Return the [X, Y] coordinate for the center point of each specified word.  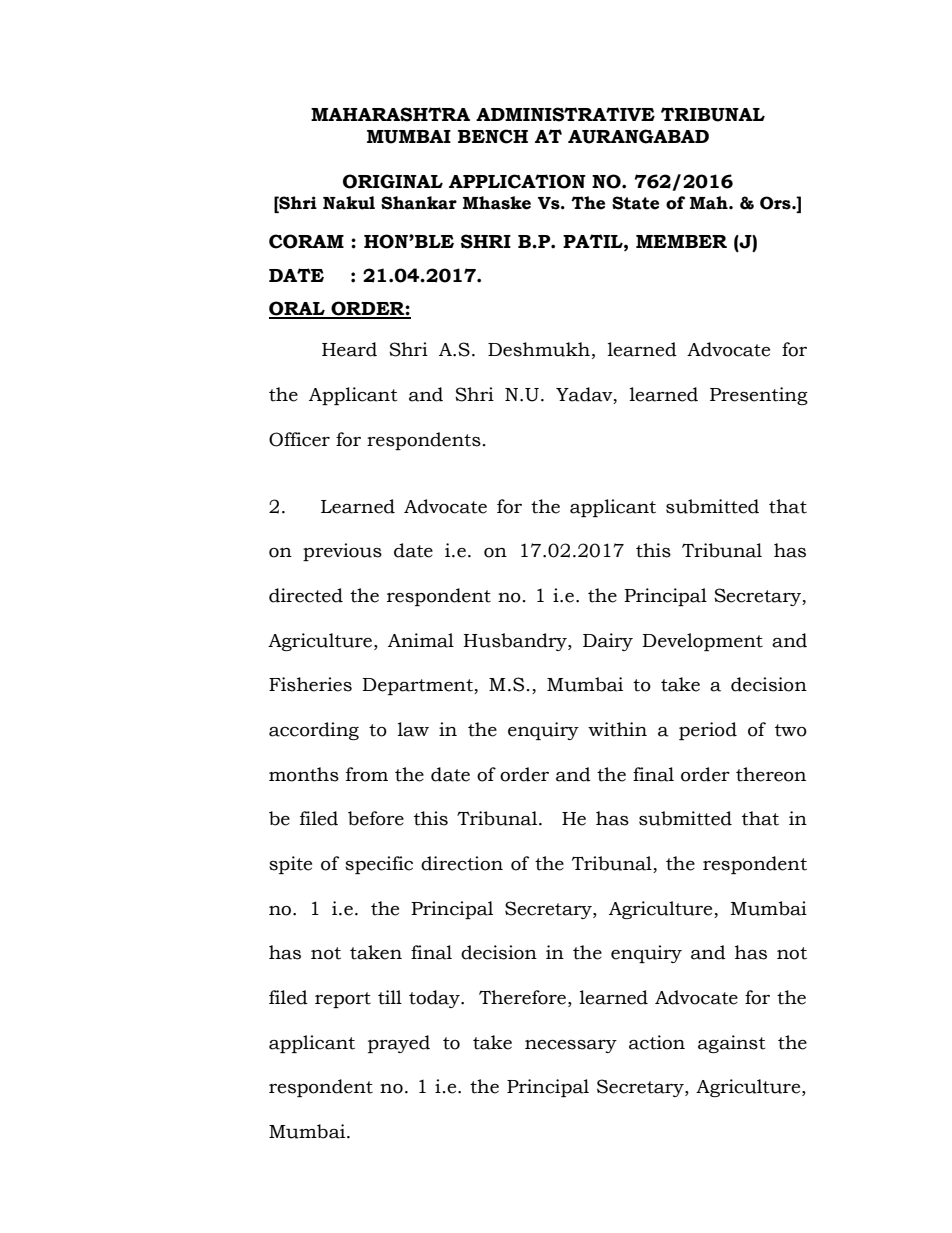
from [367, 774]
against [732, 1044]
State [635, 203]
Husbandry [516, 642]
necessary [571, 1046]
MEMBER [681, 241]
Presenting [759, 396]
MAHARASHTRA [390, 114]
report [343, 1000]
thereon [771, 774]
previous [342, 552]
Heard [349, 349]
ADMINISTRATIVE [565, 114]
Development [702, 642]
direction [462, 863]
